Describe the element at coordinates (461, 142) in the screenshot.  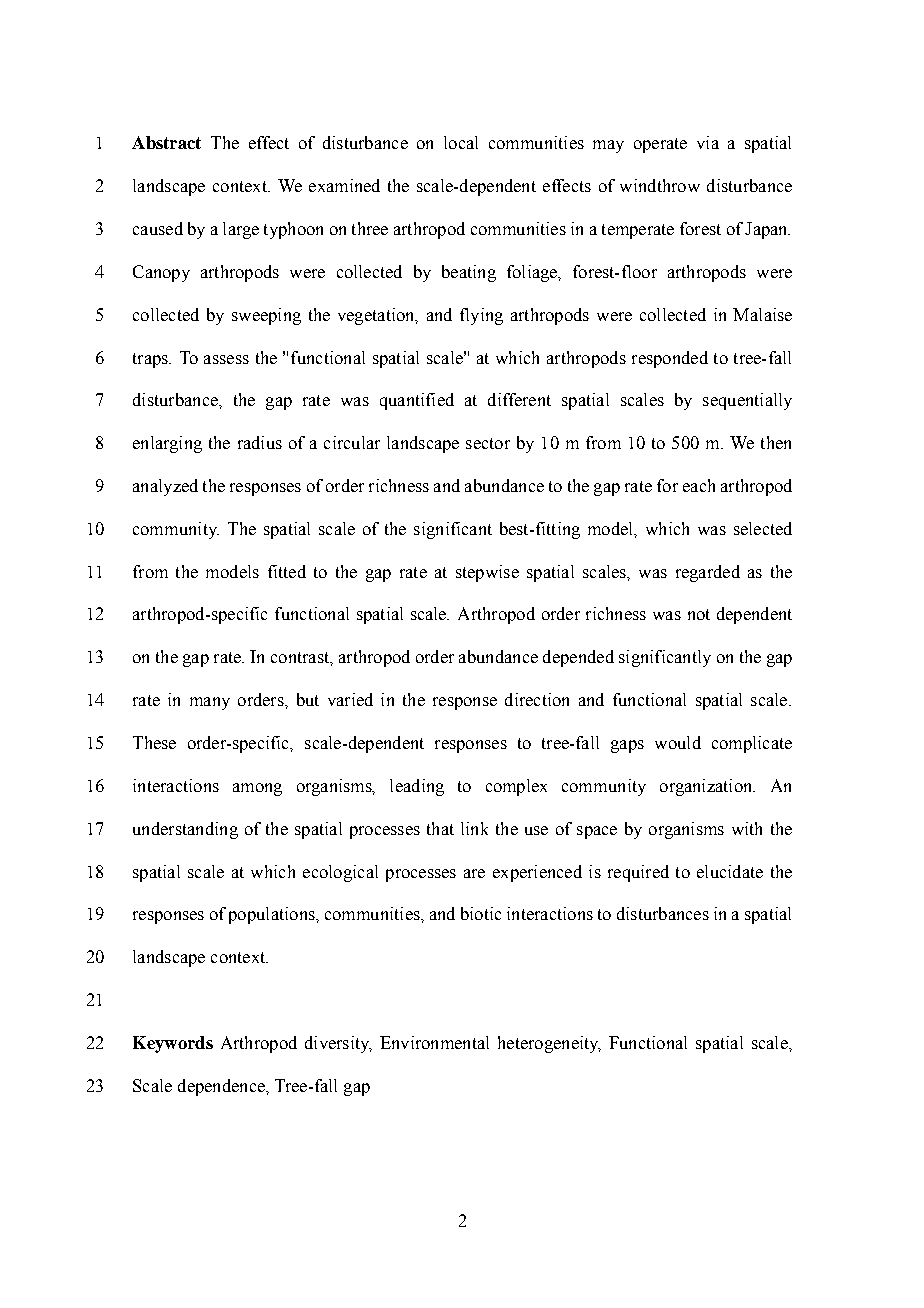
I see `local` at that location.
